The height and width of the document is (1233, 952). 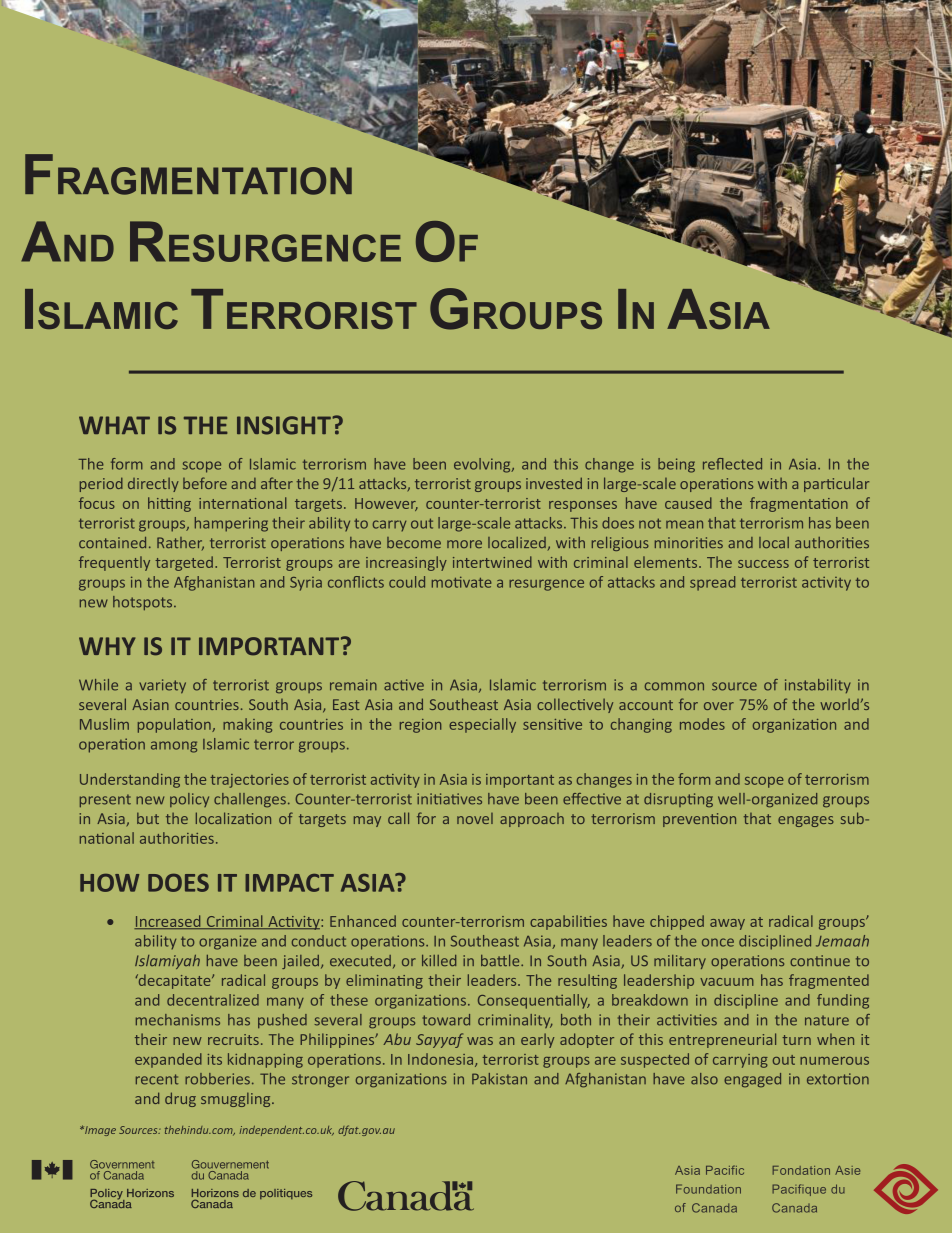 I want to click on among, so click(x=174, y=747).
